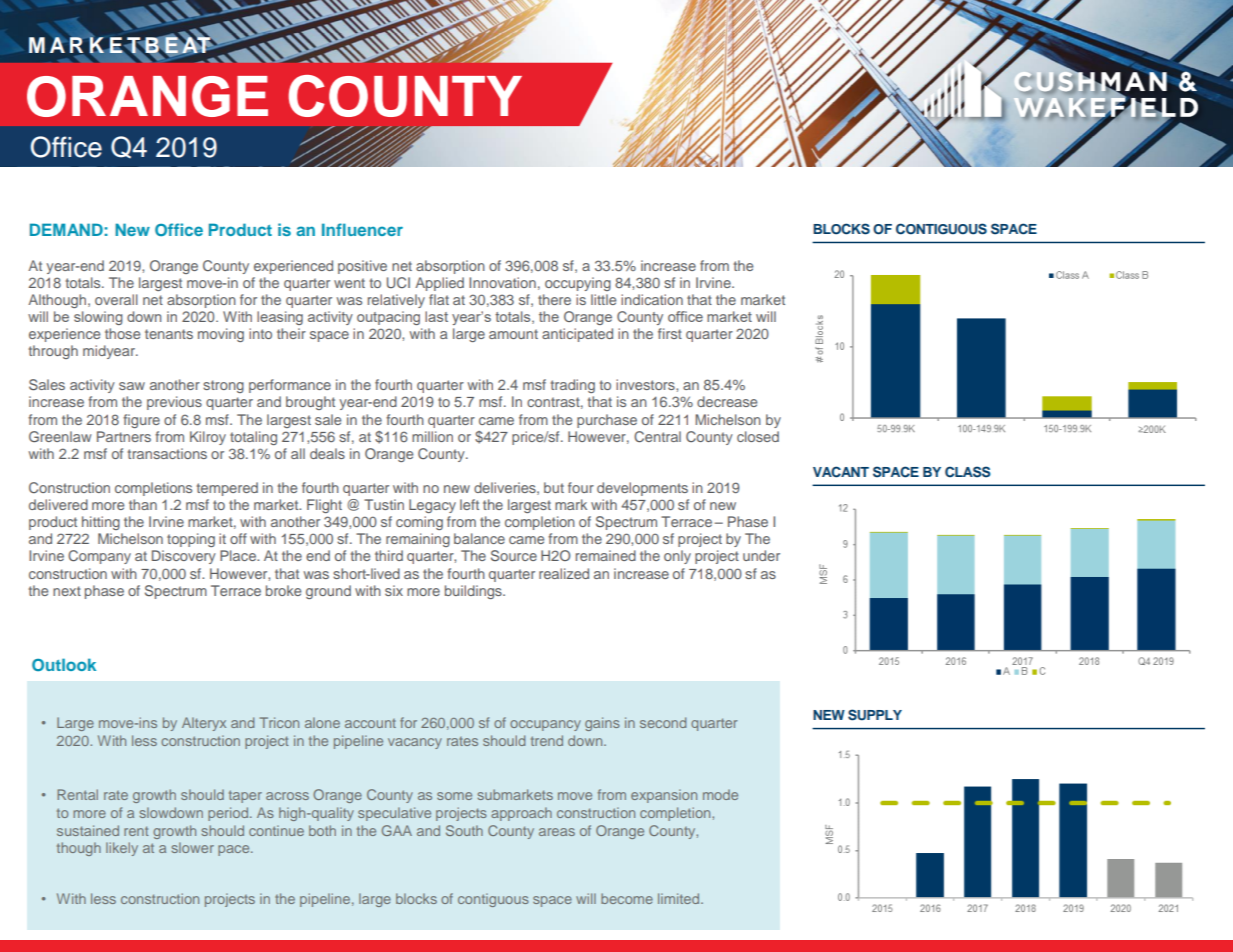 The width and height of the screenshot is (1233, 952). What do you see at coordinates (66, 229) in the screenshot?
I see `DEMAND` at bounding box center [66, 229].
